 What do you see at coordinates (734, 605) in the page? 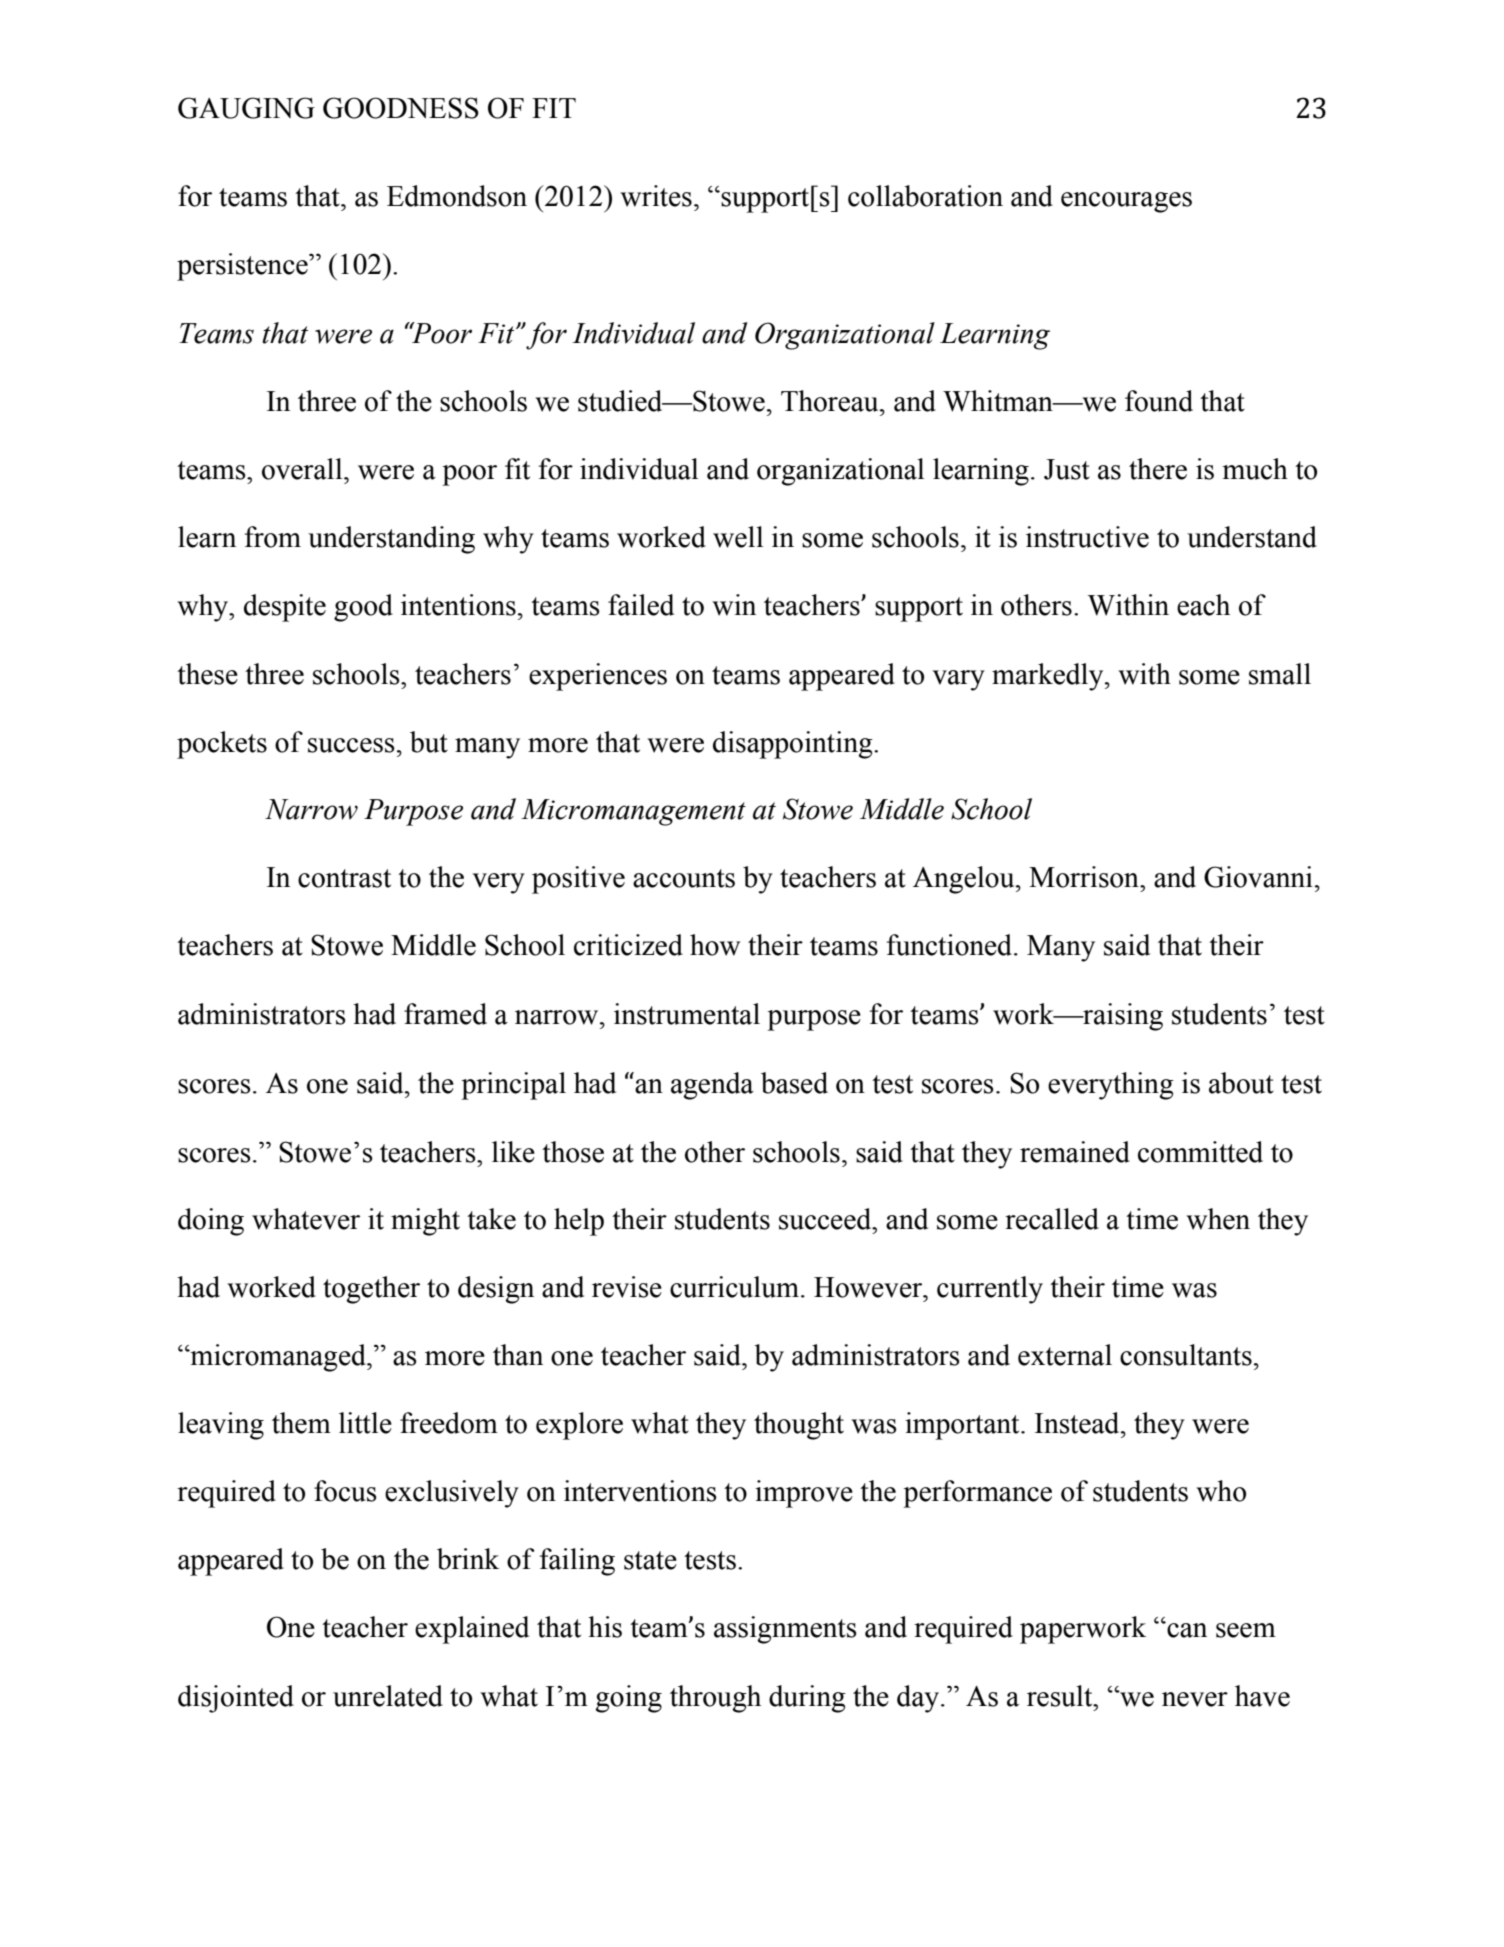
I see `win` at bounding box center [734, 605].
